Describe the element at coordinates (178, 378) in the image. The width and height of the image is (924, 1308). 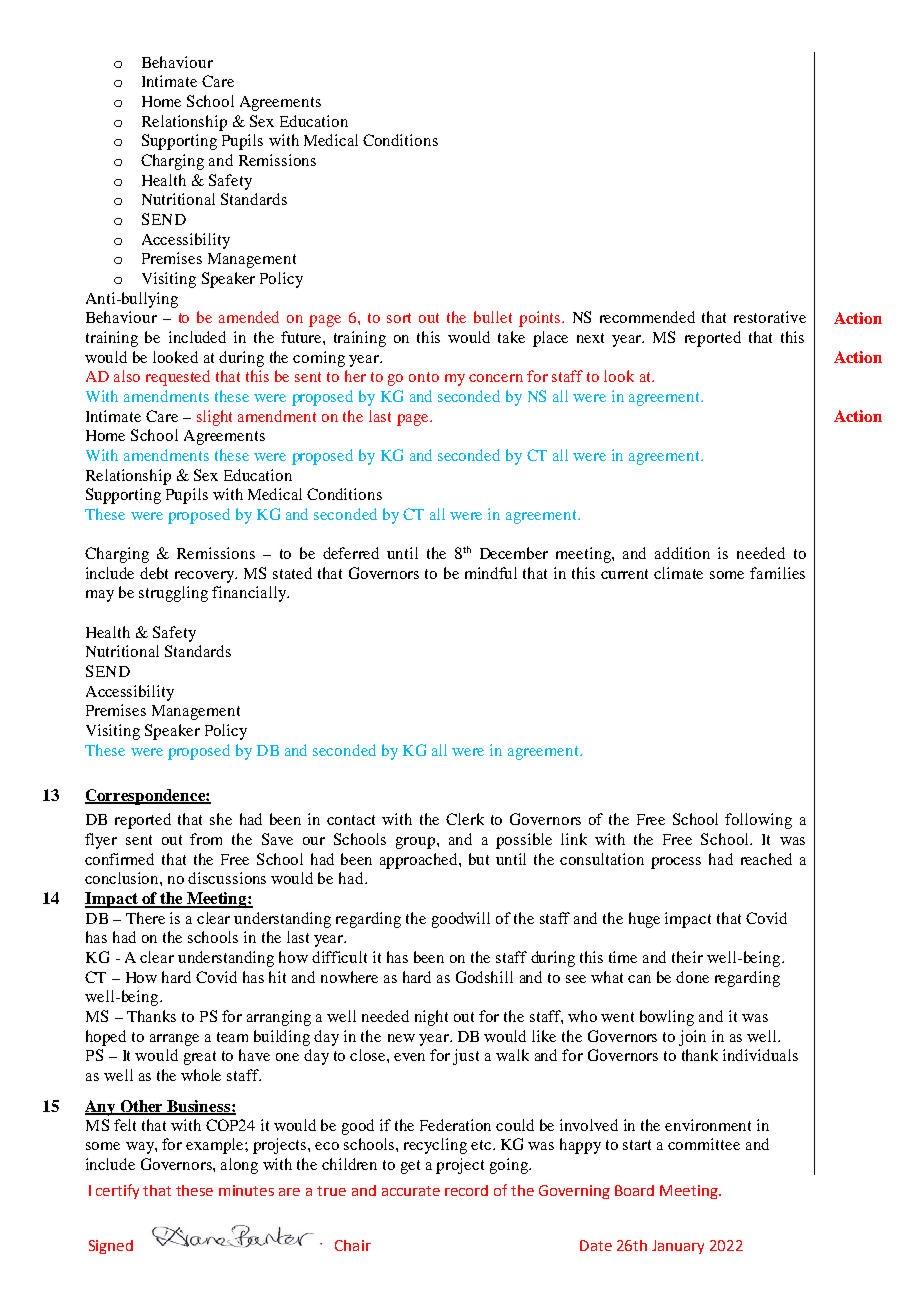
I see `requested` at that location.
